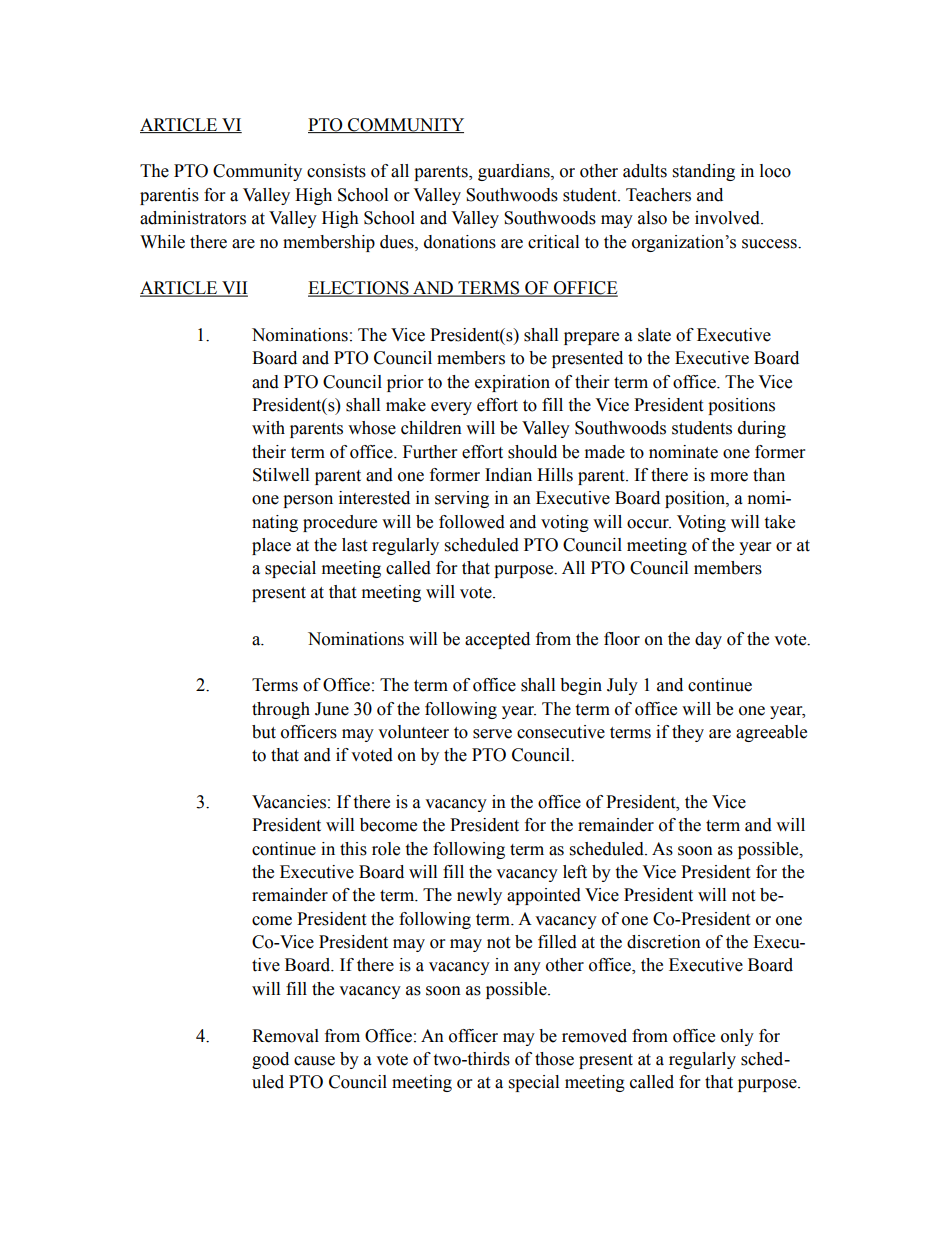 This page has height=1233, width=952. I want to click on during, so click(762, 429).
